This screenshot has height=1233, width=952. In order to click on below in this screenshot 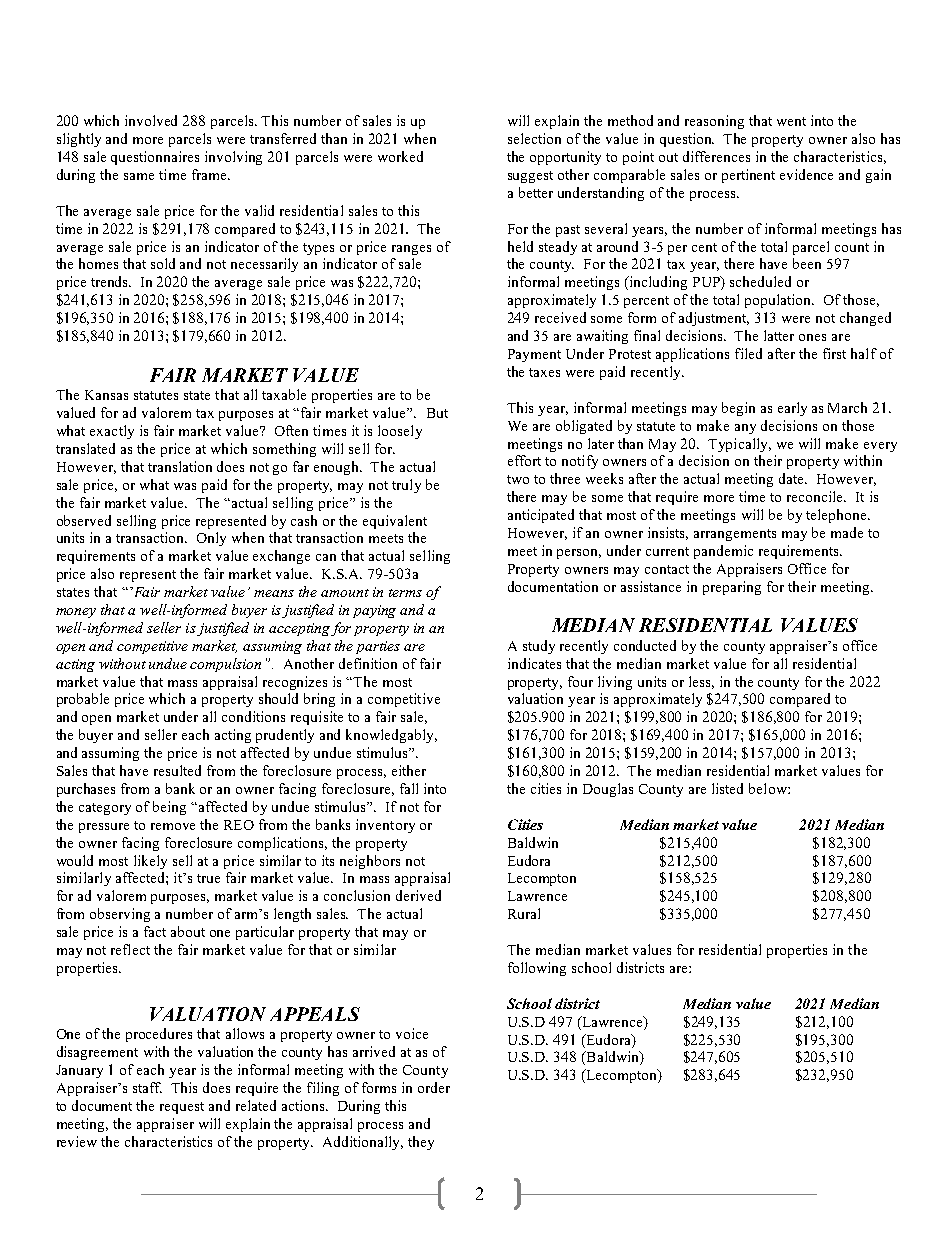, I will do `click(769, 788)`.
